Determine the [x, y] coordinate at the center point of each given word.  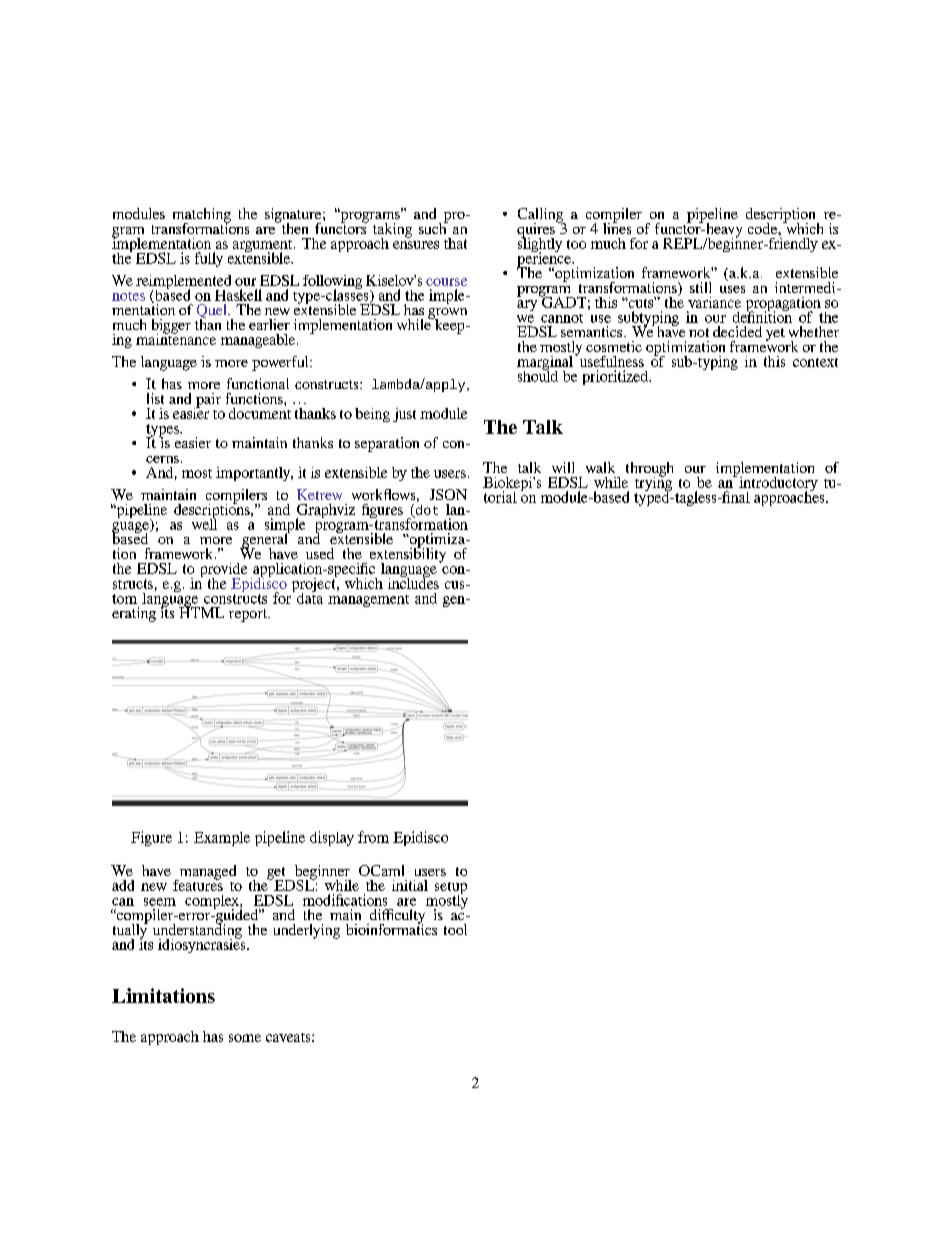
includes [413, 582]
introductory [778, 485]
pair [207, 401]
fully [209, 259]
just [404, 415]
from [373, 837]
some [245, 1038]
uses [732, 289]
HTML [201, 611]
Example [222, 839]
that [455, 243]
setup [451, 889]
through [649, 470]
